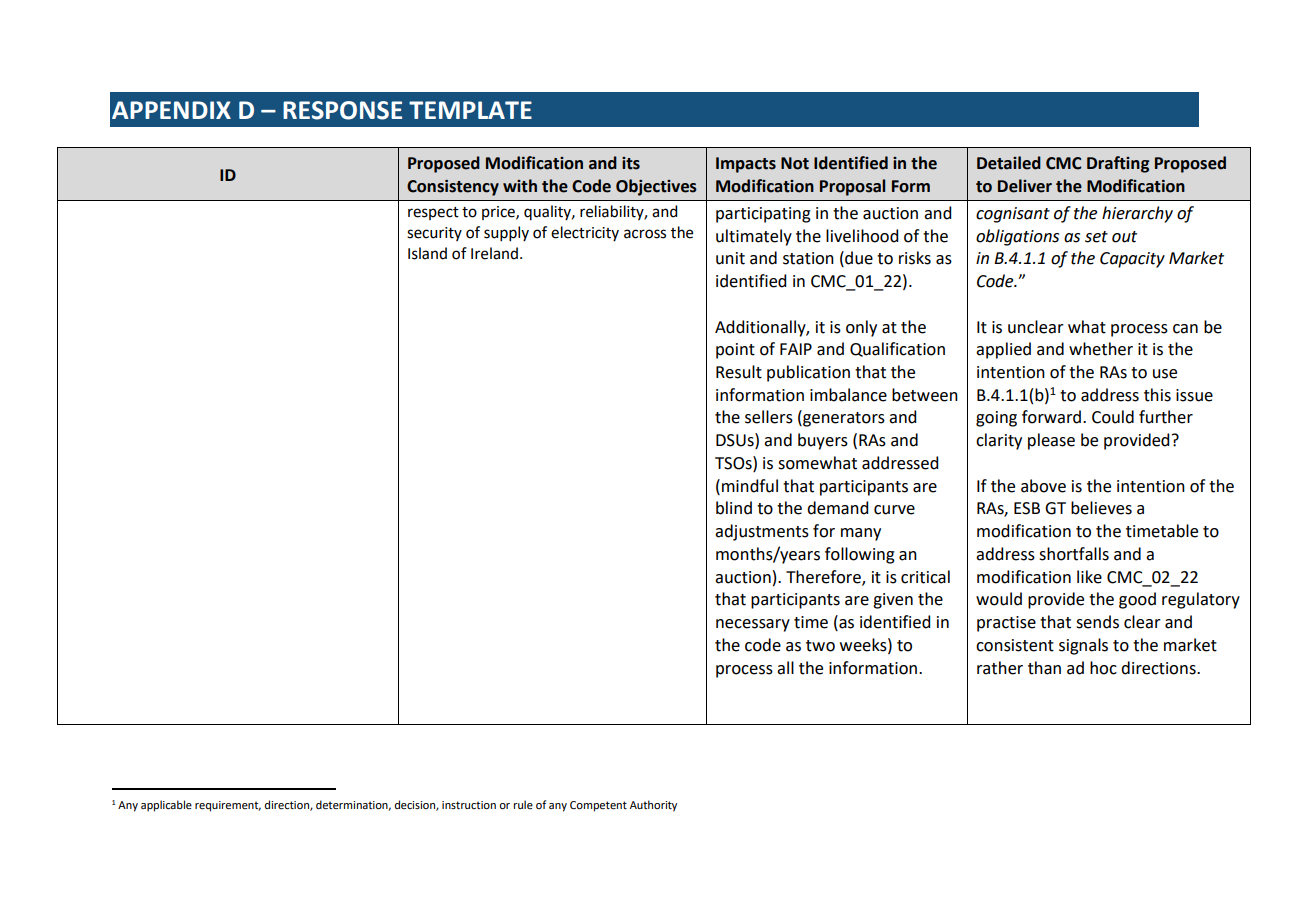 This screenshot has width=1308, height=924. What do you see at coordinates (769, 417) in the screenshot?
I see `sellers` at bounding box center [769, 417].
